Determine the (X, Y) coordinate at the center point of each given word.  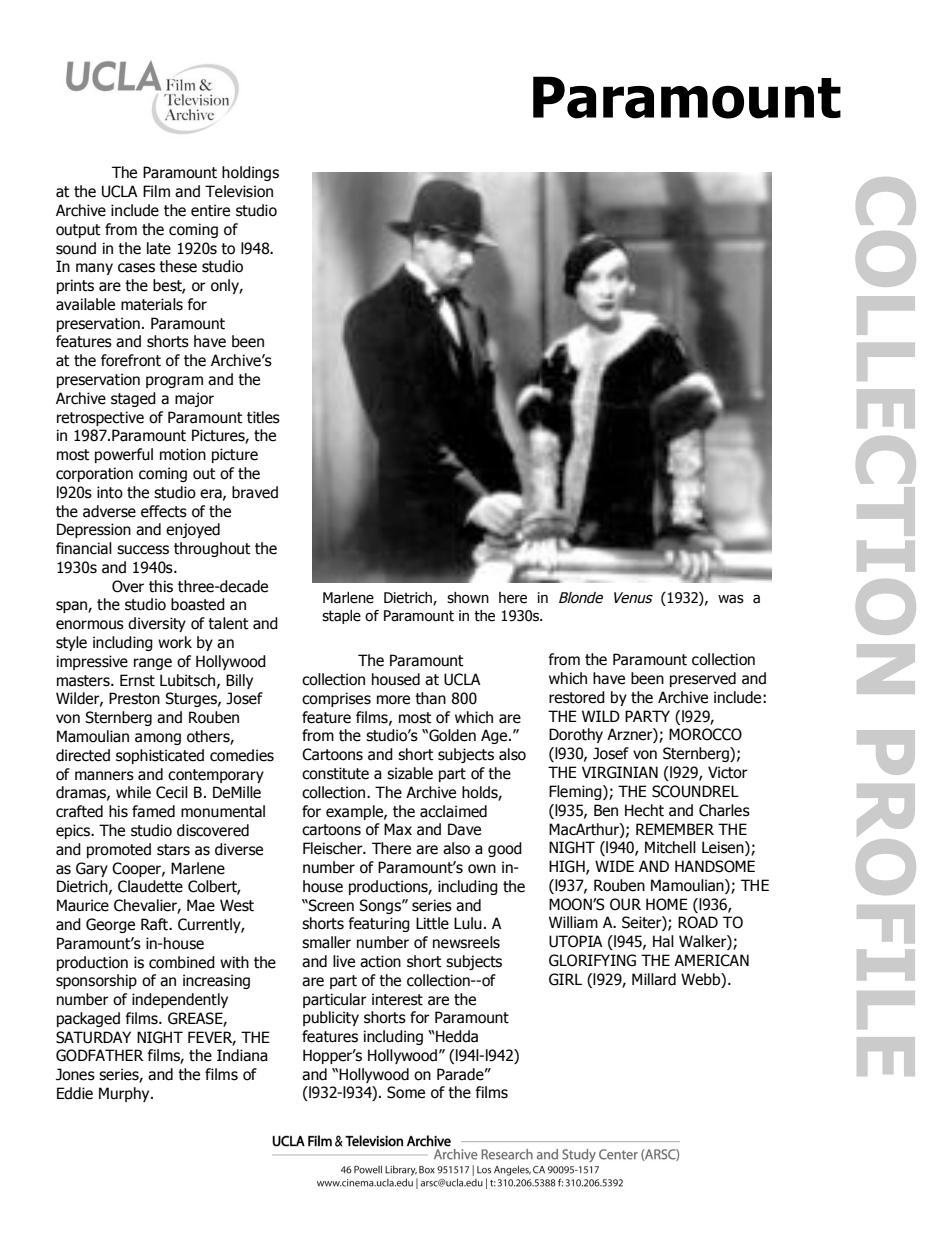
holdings (250, 173)
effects (164, 511)
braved (255, 492)
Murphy (125, 1094)
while (133, 792)
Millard (654, 979)
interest (397, 999)
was (731, 599)
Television (239, 191)
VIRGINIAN (620, 772)
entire (210, 210)
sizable (410, 773)
